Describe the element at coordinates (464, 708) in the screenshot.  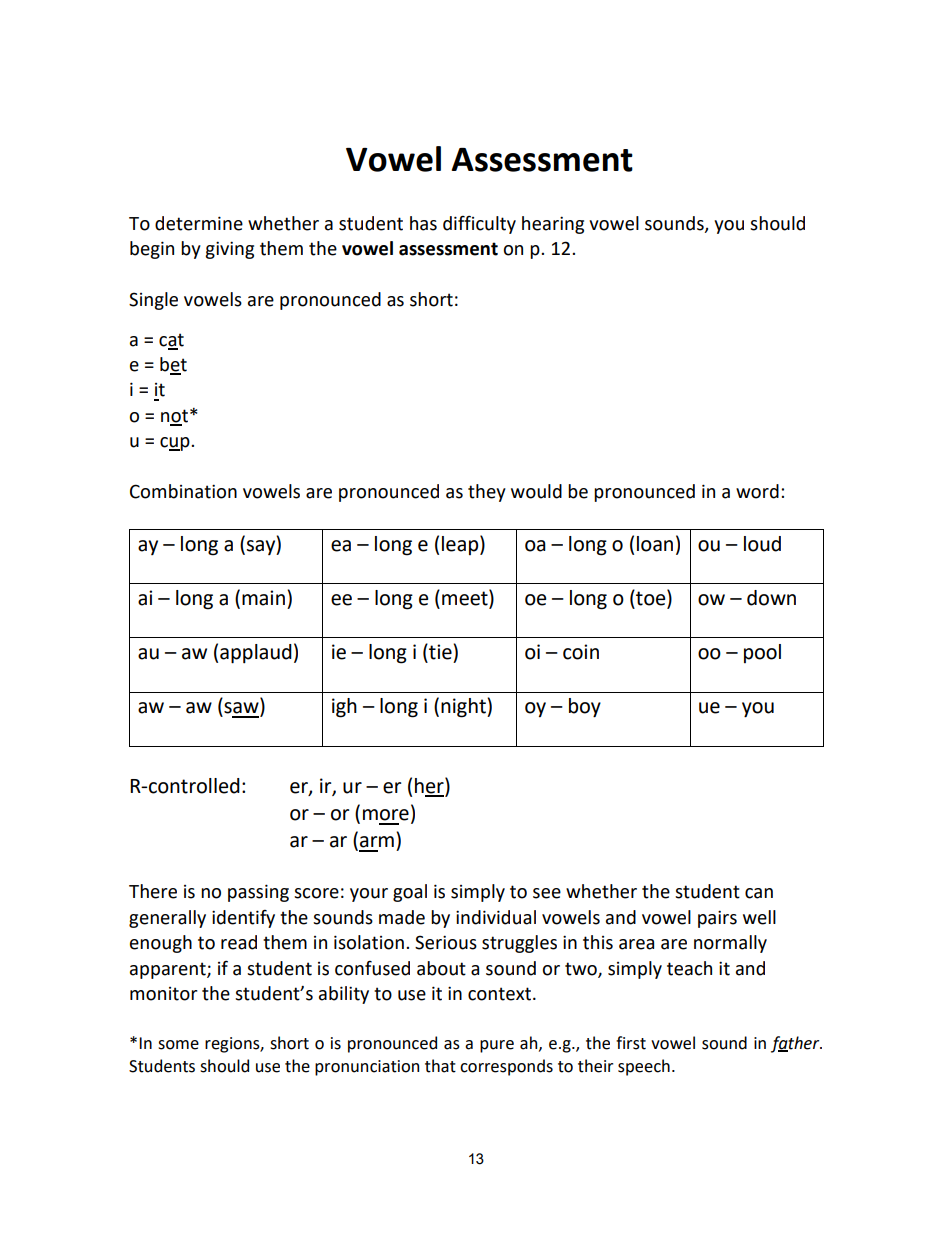
I see `night` at that location.
